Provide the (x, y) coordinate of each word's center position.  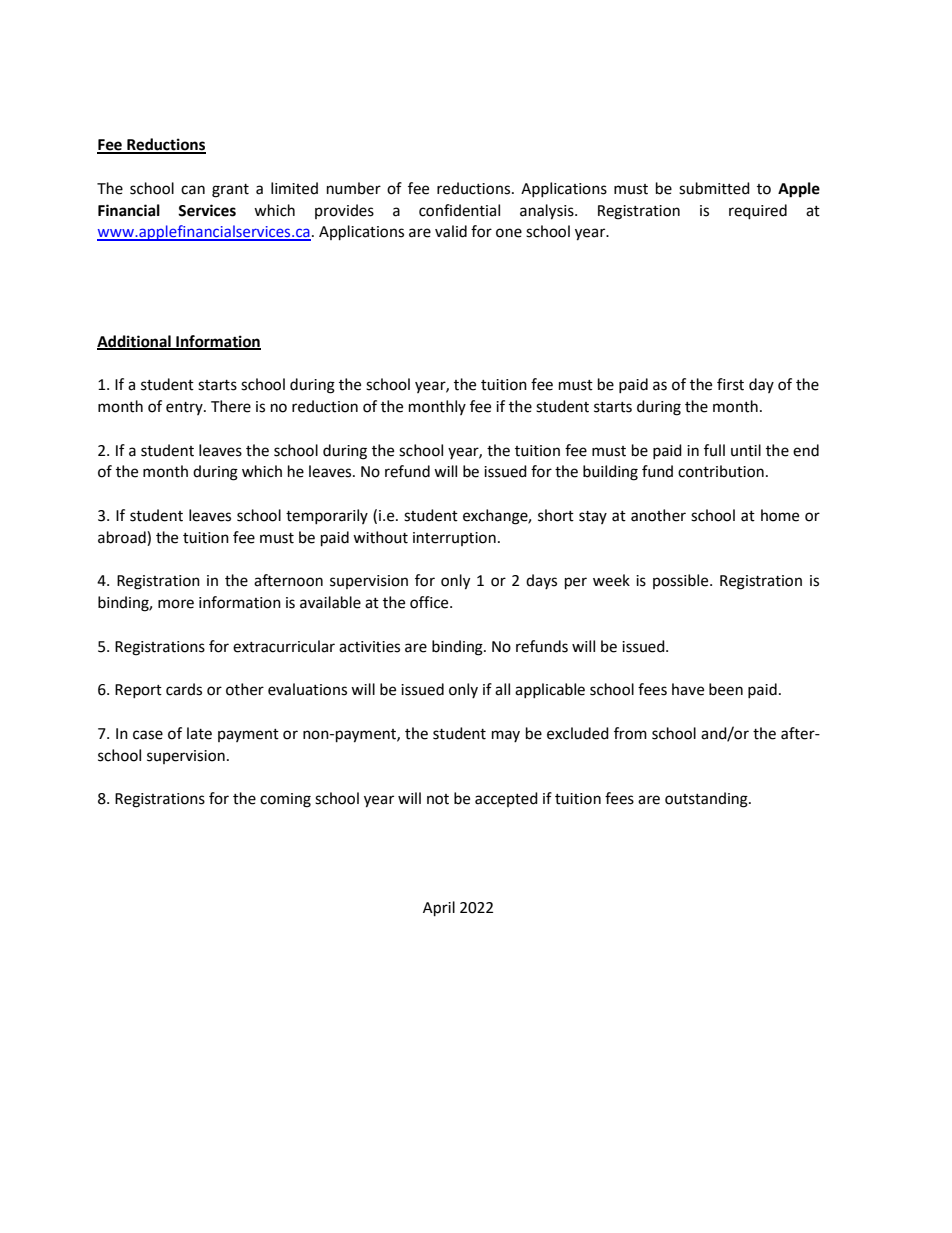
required (758, 212)
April (439, 909)
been (726, 689)
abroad (123, 537)
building (610, 473)
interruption (454, 539)
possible (682, 581)
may (506, 736)
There (231, 406)
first (730, 384)
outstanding (707, 800)
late (199, 733)
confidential (459, 210)
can (193, 190)
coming (285, 800)
